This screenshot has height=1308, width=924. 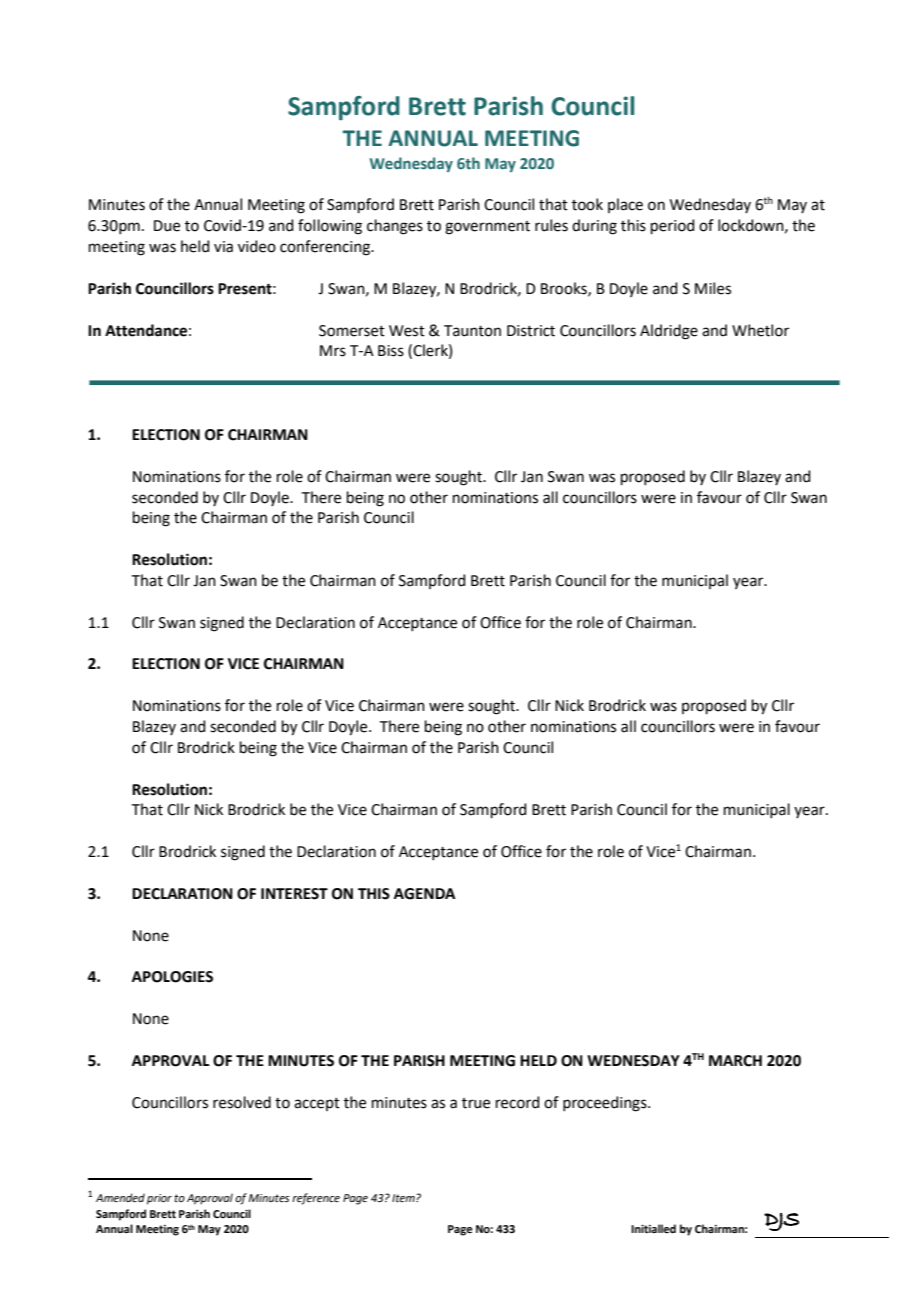 What do you see at coordinates (781, 1222) in the screenshot?
I see `DJS` at bounding box center [781, 1222].
